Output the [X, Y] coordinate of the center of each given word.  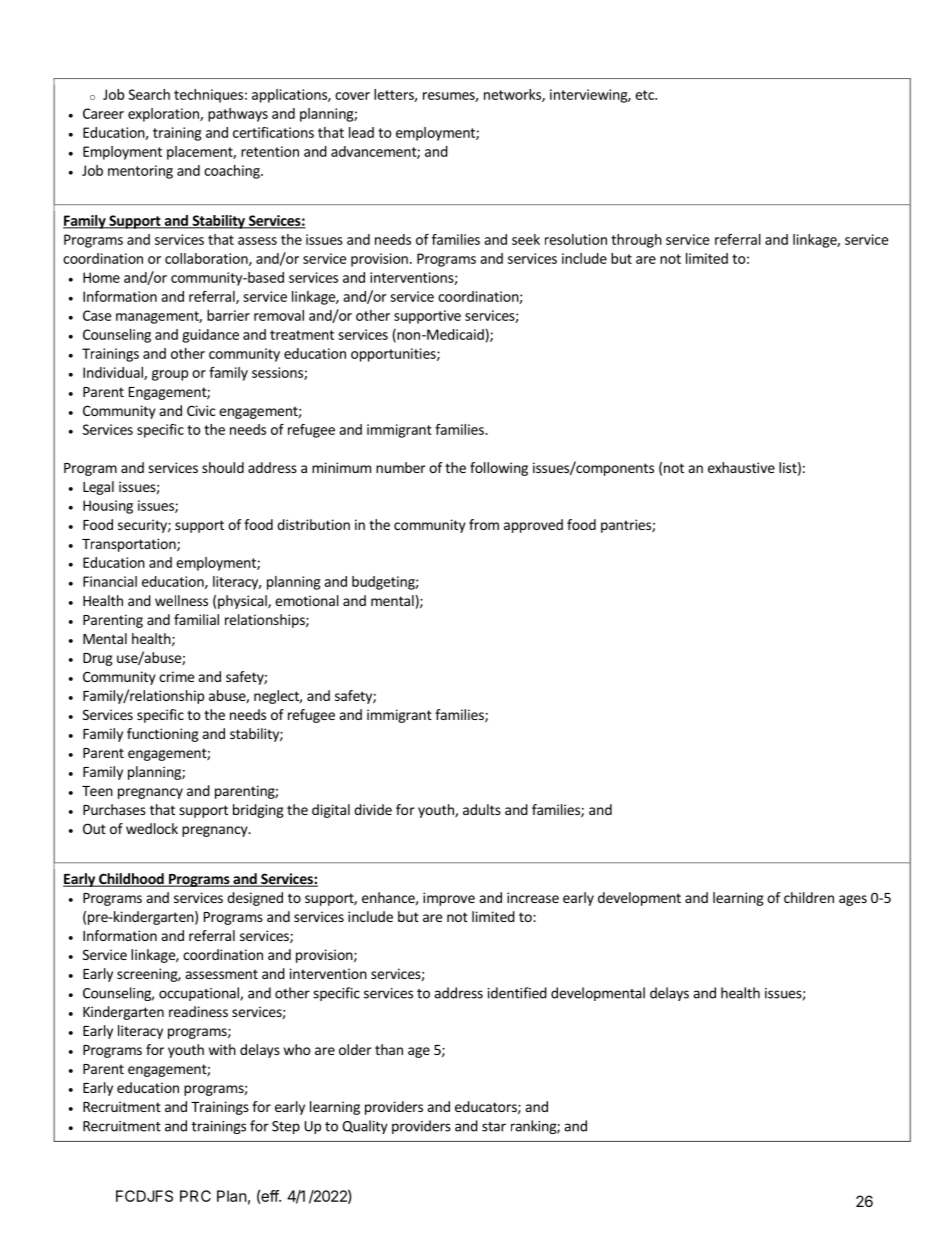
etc [645, 95]
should [223, 467]
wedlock [152, 828]
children [809, 897]
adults [482, 809]
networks [513, 95]
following [499, 469]
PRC [195, 1196]
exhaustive [741, 467]
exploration [164, 115]
